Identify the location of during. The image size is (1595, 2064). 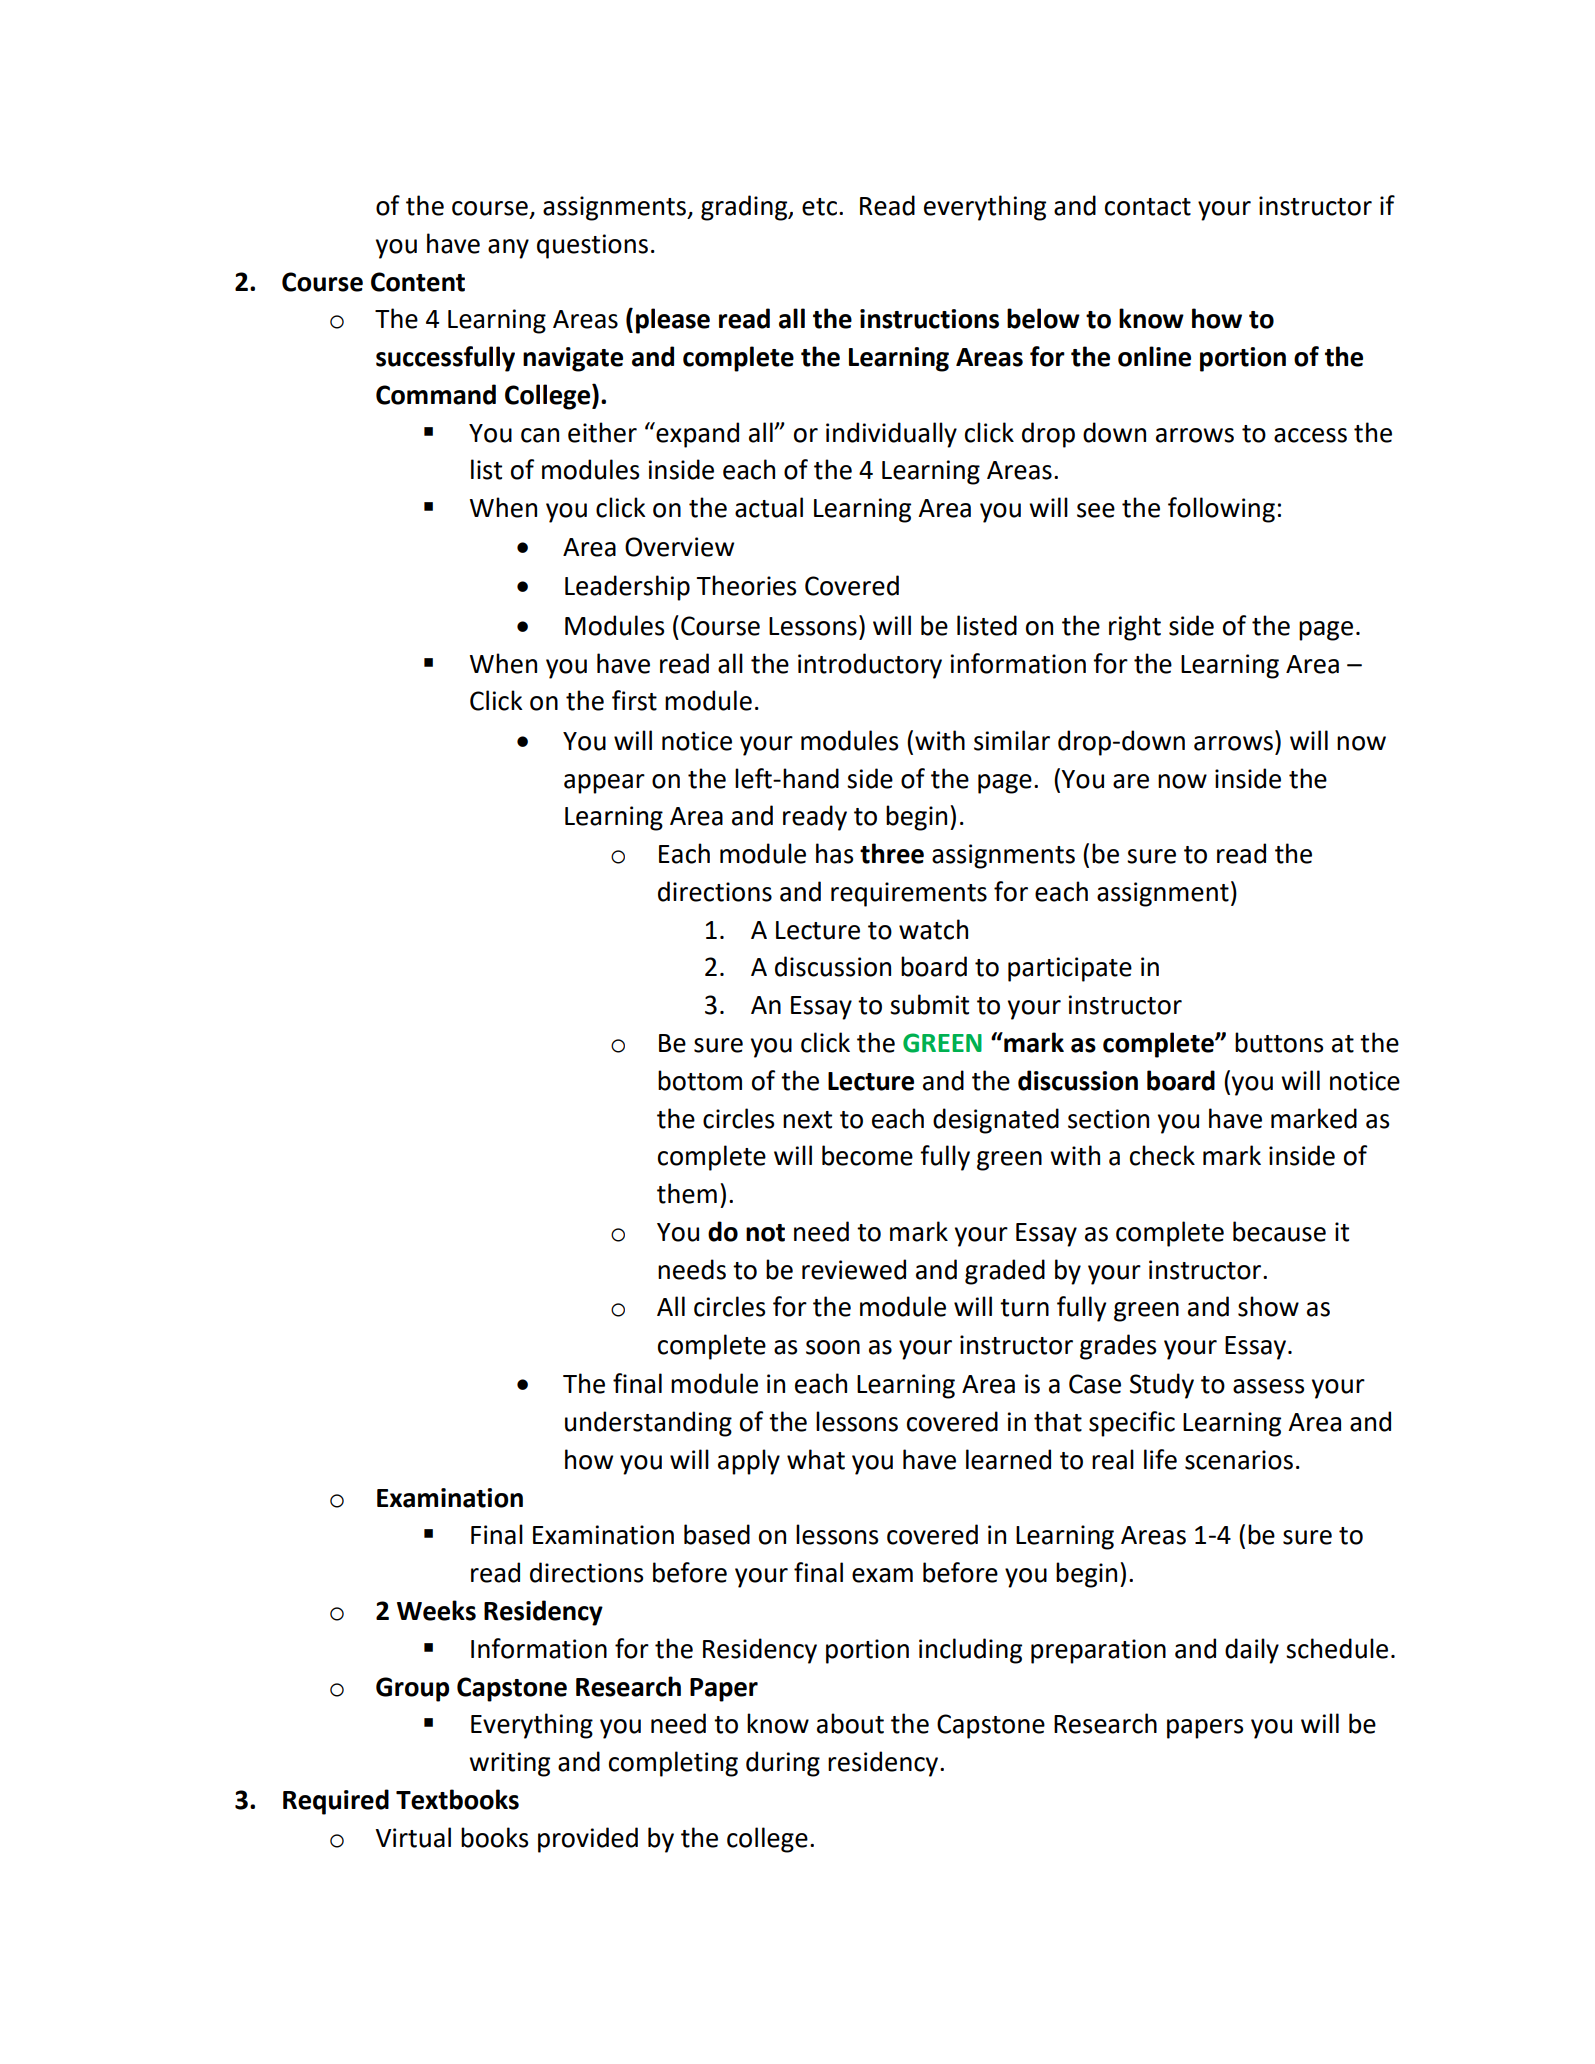
(783, 1764).
